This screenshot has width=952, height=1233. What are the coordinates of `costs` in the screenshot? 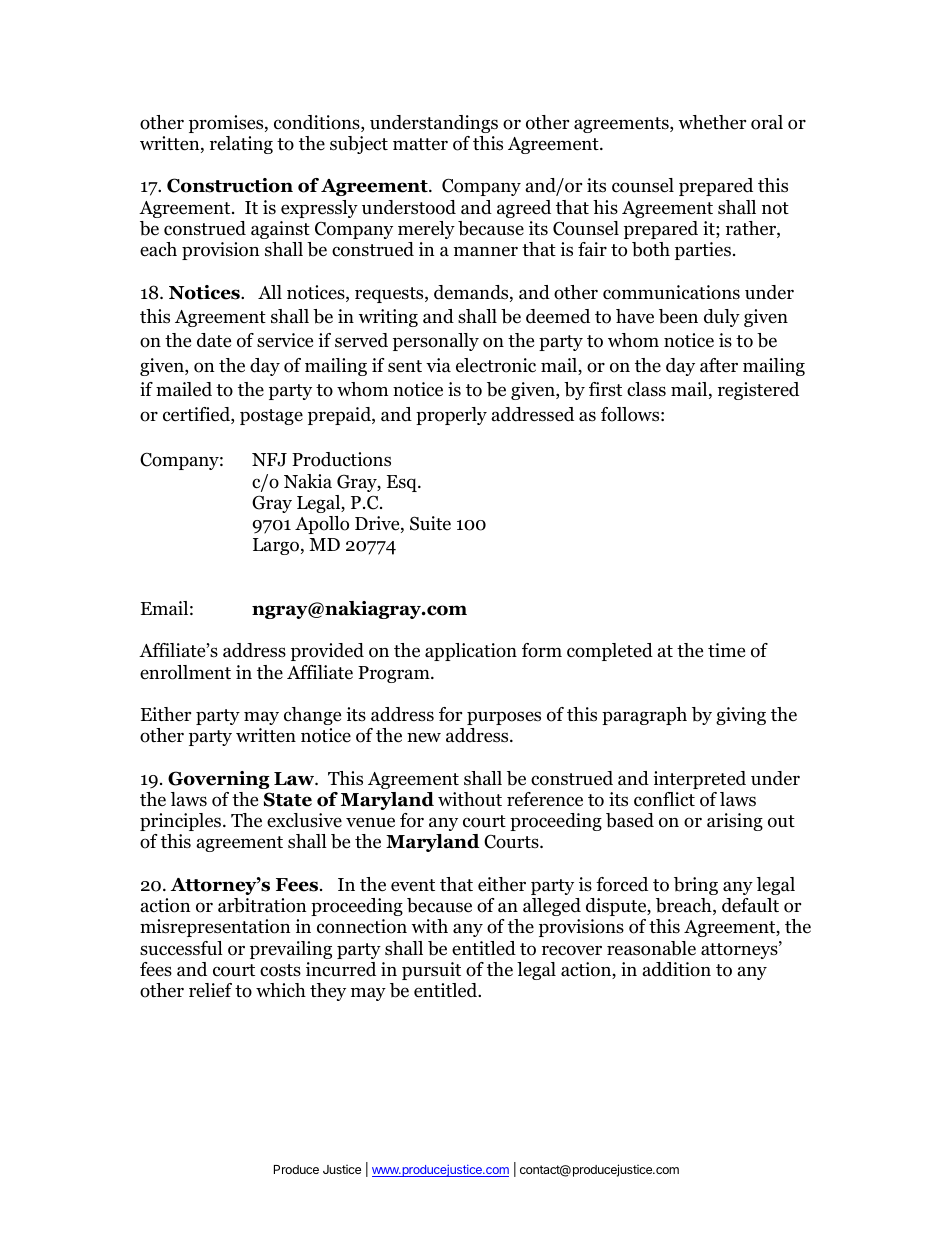 It's located at (280, 970).
